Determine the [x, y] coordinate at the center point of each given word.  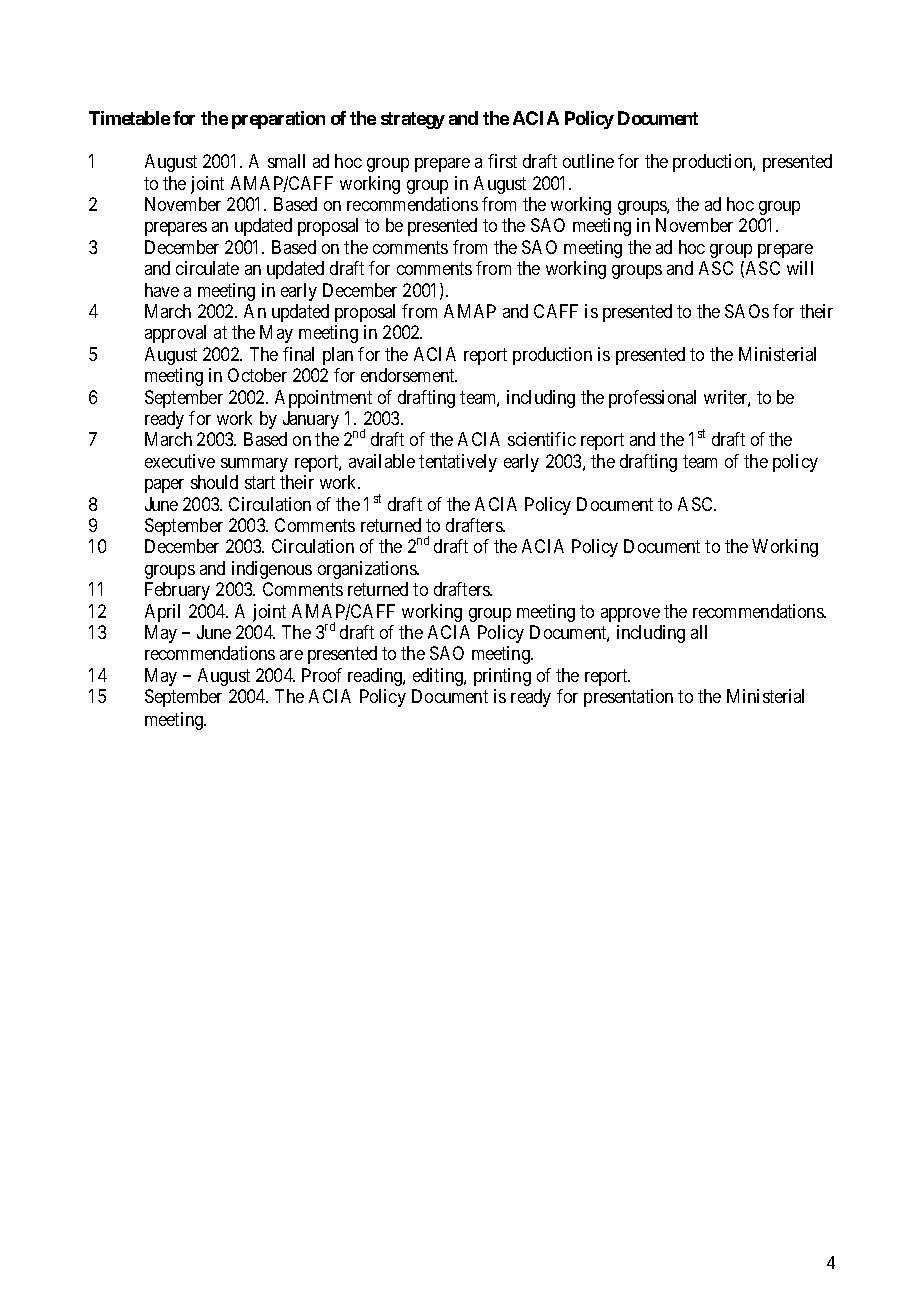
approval [175, 334]
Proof [322, 675]
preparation [278, 120]
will [800, 268]
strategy [413, 120]
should [214, 482]
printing [502, 679]
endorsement [409, 375]
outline [588, 161]
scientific [542, 439]
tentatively [458, 463]
